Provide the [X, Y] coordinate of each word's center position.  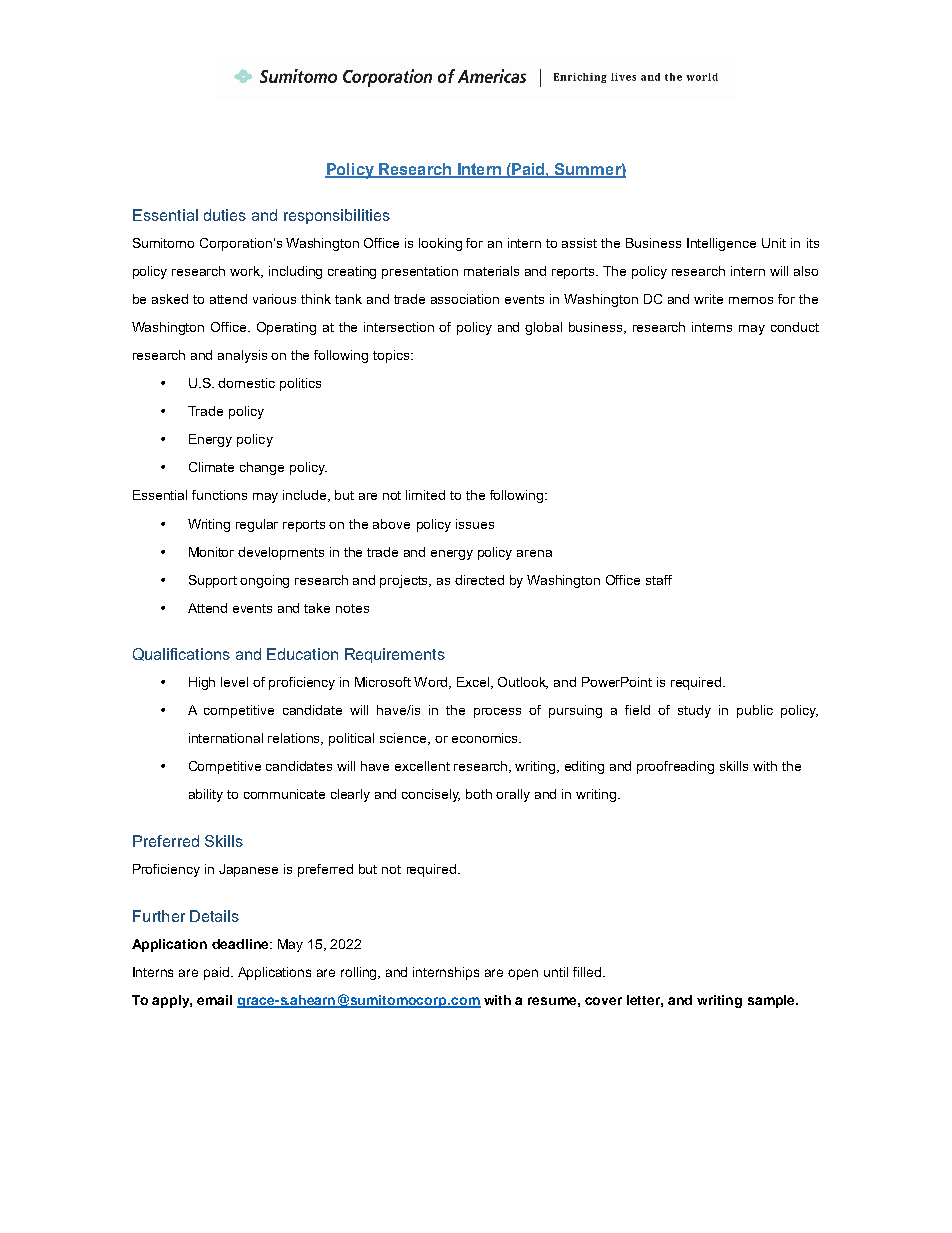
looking [440, 244]
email [214, 1000]
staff [659, 580]
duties [225, 215]
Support [213, 581]
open [523, 974]
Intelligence [721, 244]
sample [772, 1001]
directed [479, 580]
